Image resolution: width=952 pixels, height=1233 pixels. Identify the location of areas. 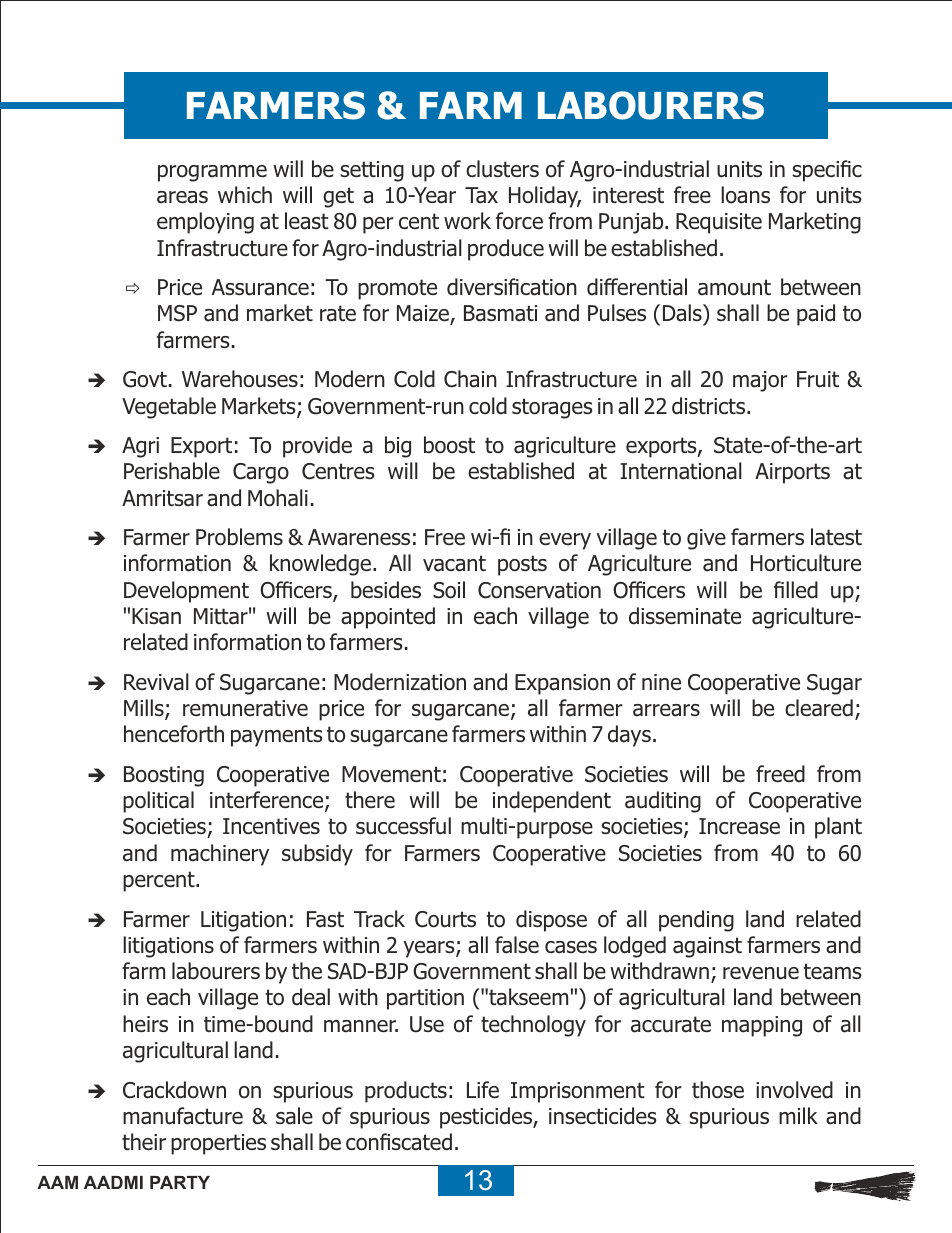
(182, 197).
